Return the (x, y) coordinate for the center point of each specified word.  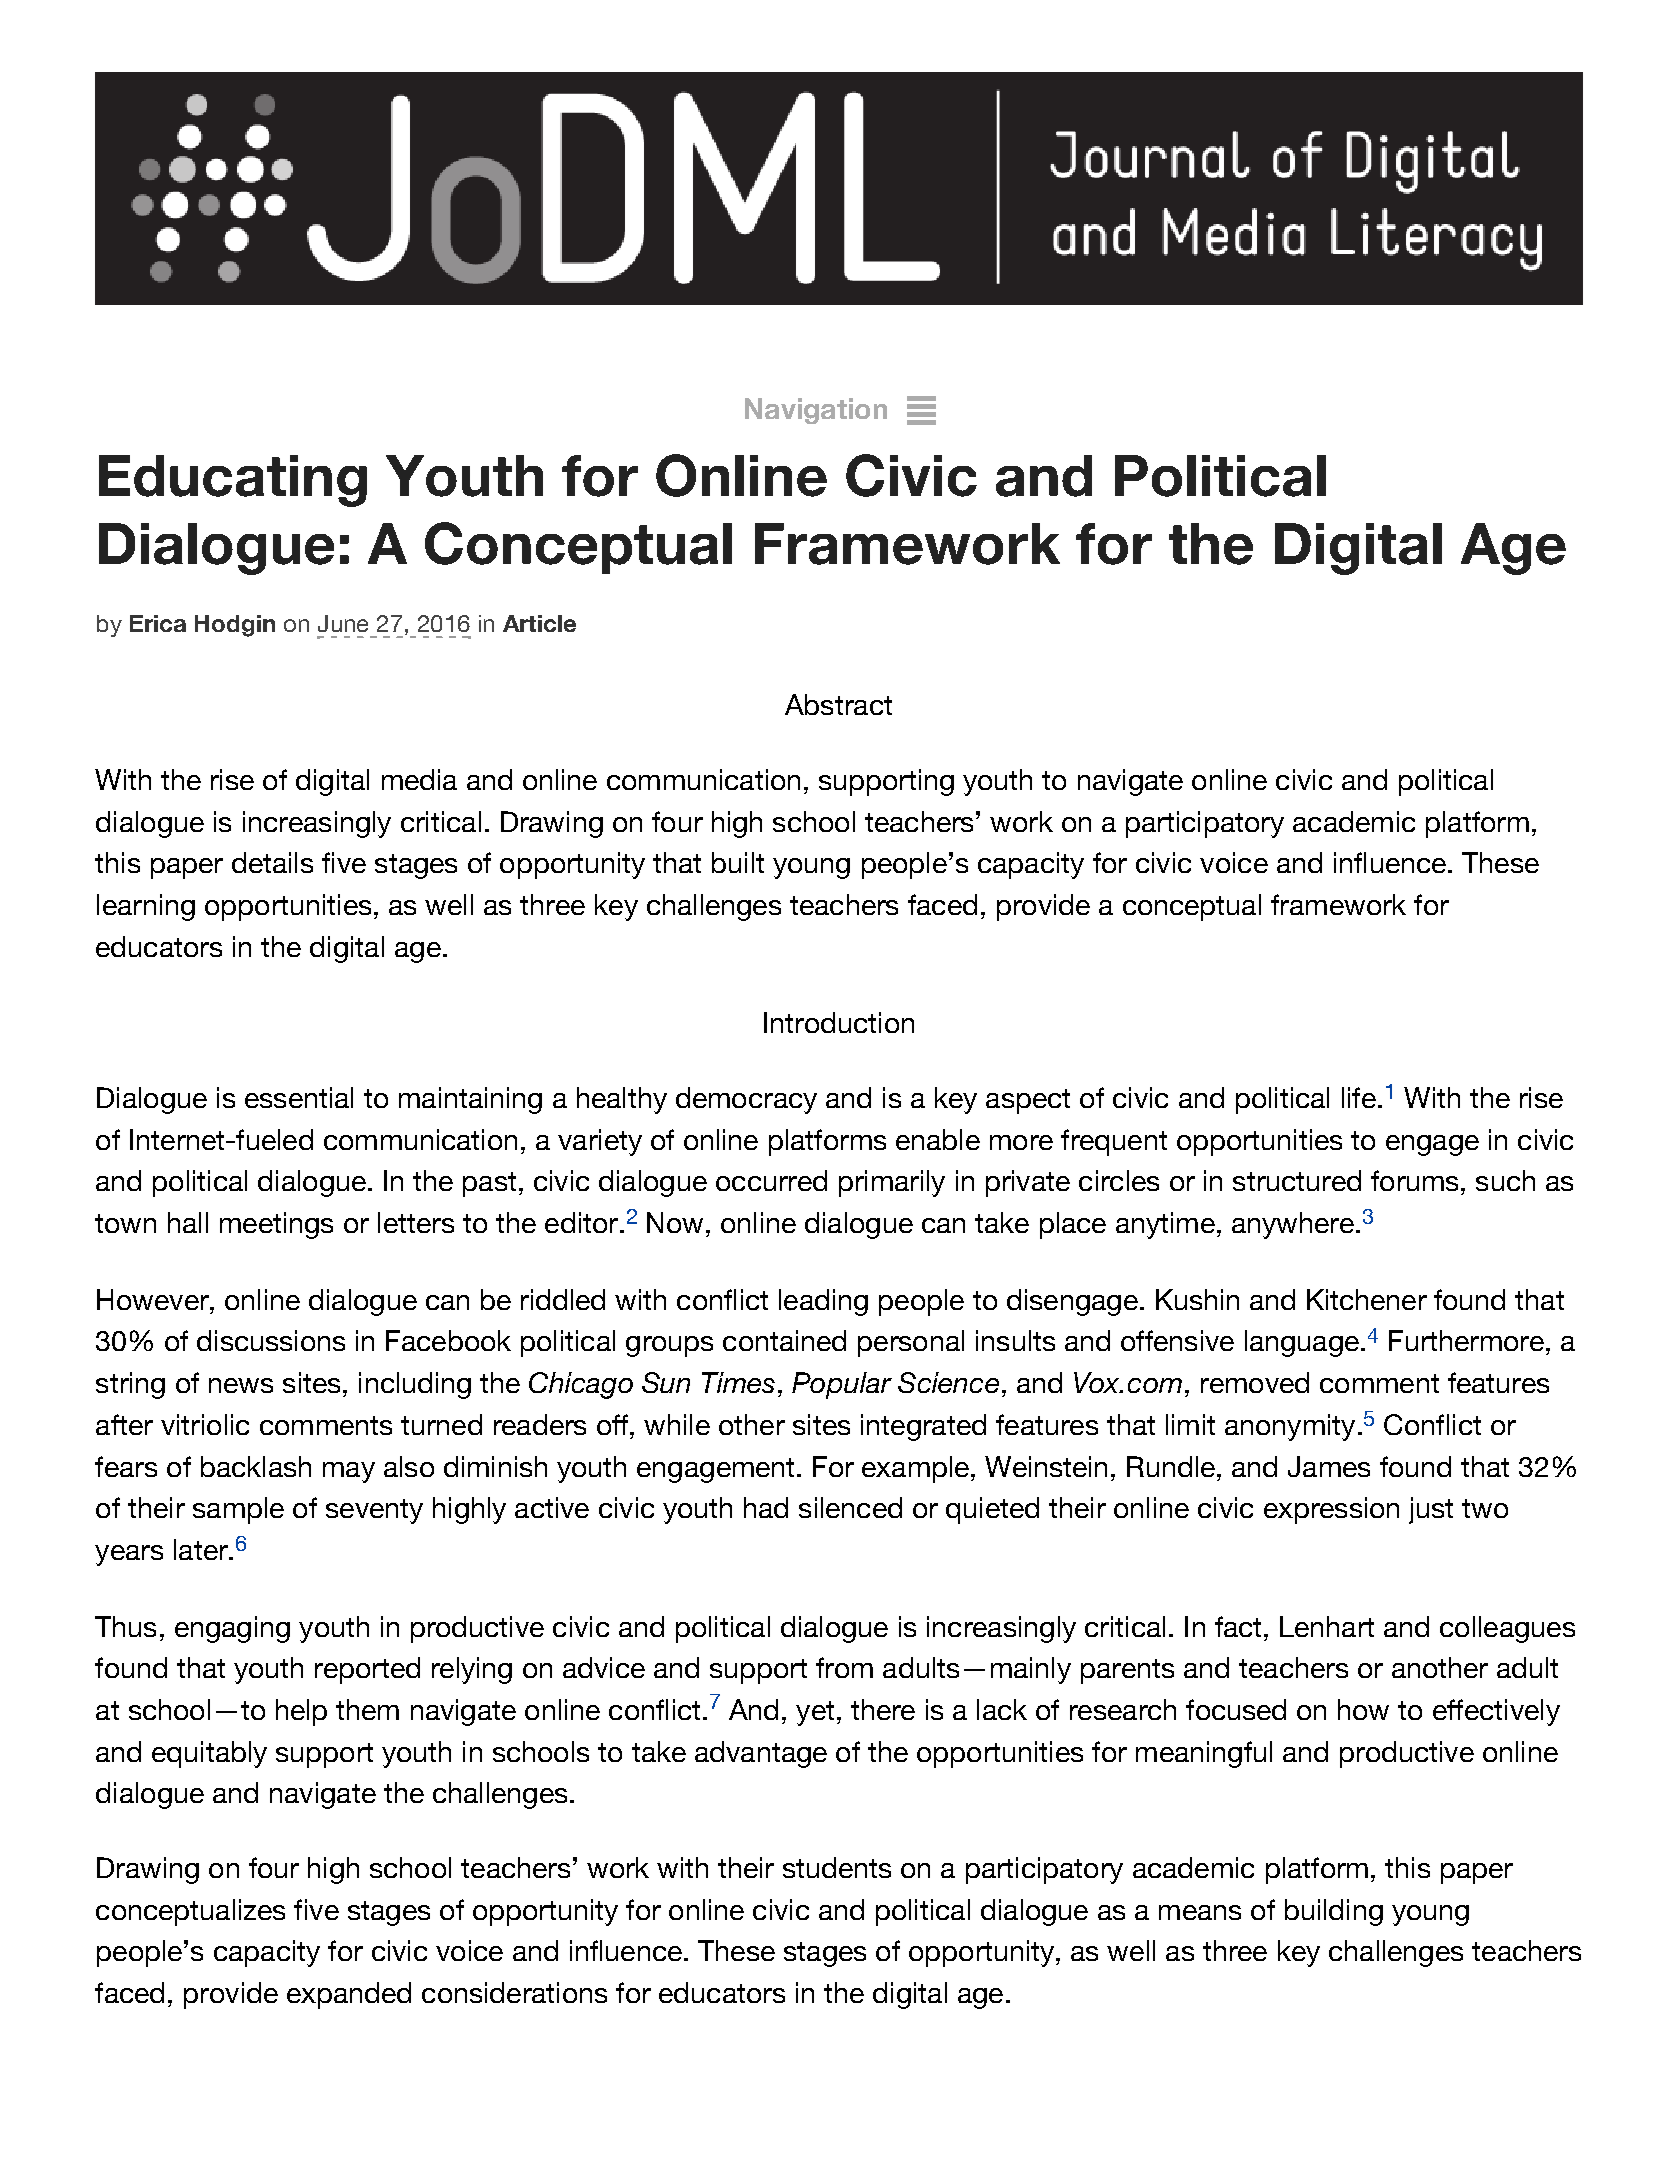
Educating (233, 481)
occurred (771, 1180)
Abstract (838, 704)
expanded (349, 1995)
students (837, 1867)
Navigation (816, 411)
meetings (276, 1225)
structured (1297, 1180)
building (1334, 1912)
